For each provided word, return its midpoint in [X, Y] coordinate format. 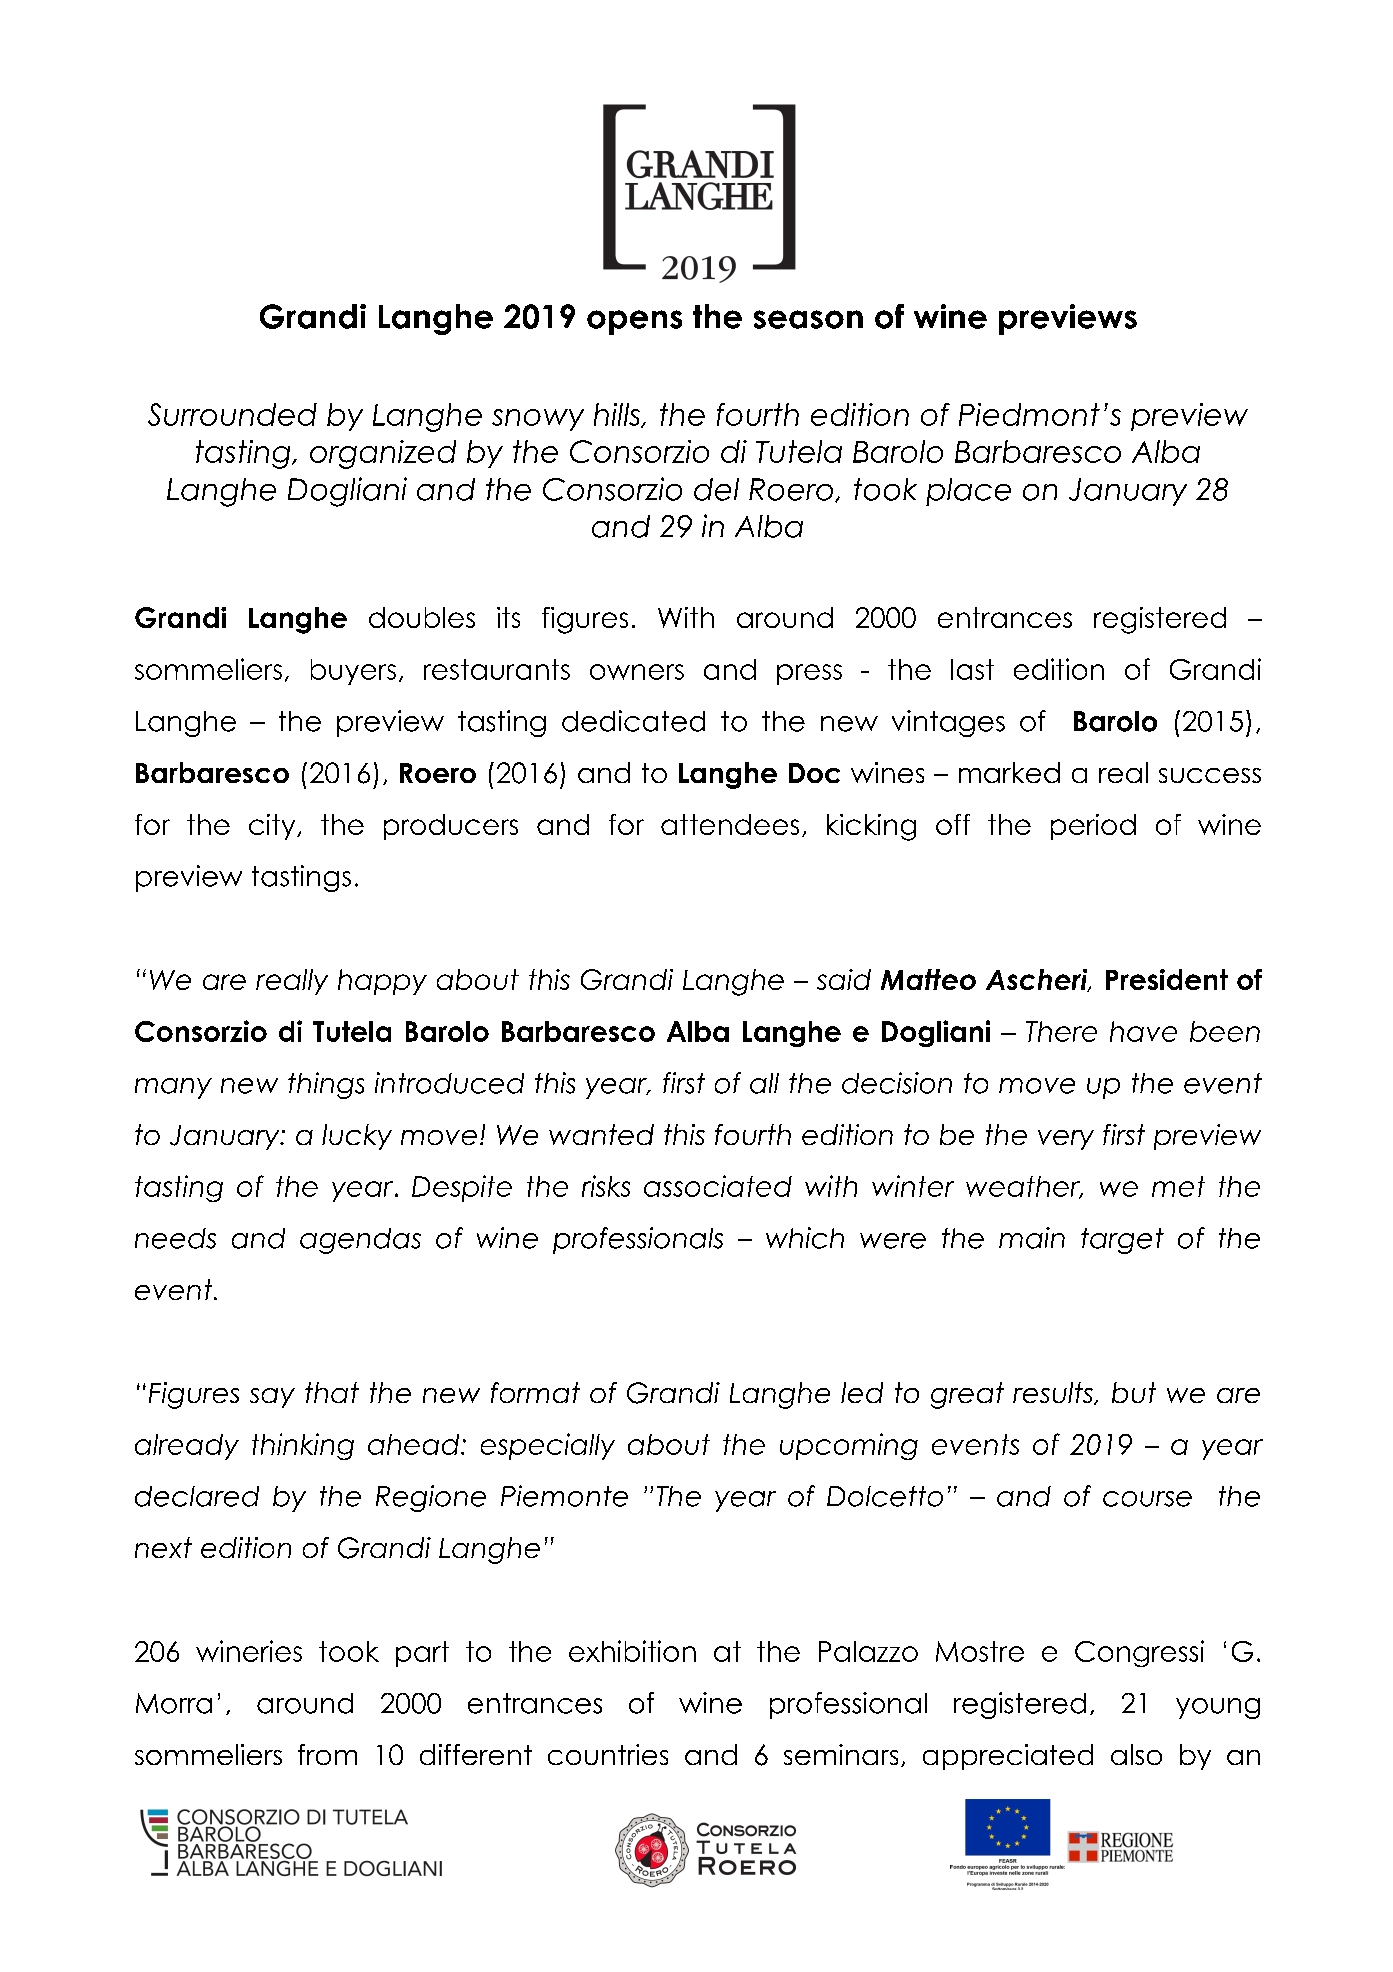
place [968, 492]
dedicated [633, 721]
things [326, 1085]
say [272, 1398]
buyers [353, 672]
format [535, 1392]
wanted [601, 1134]
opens [634, 322]
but [1134, 1392]
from [327, 1754]
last [972, 669]
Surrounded [232, 414]
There [1061, 1031]
